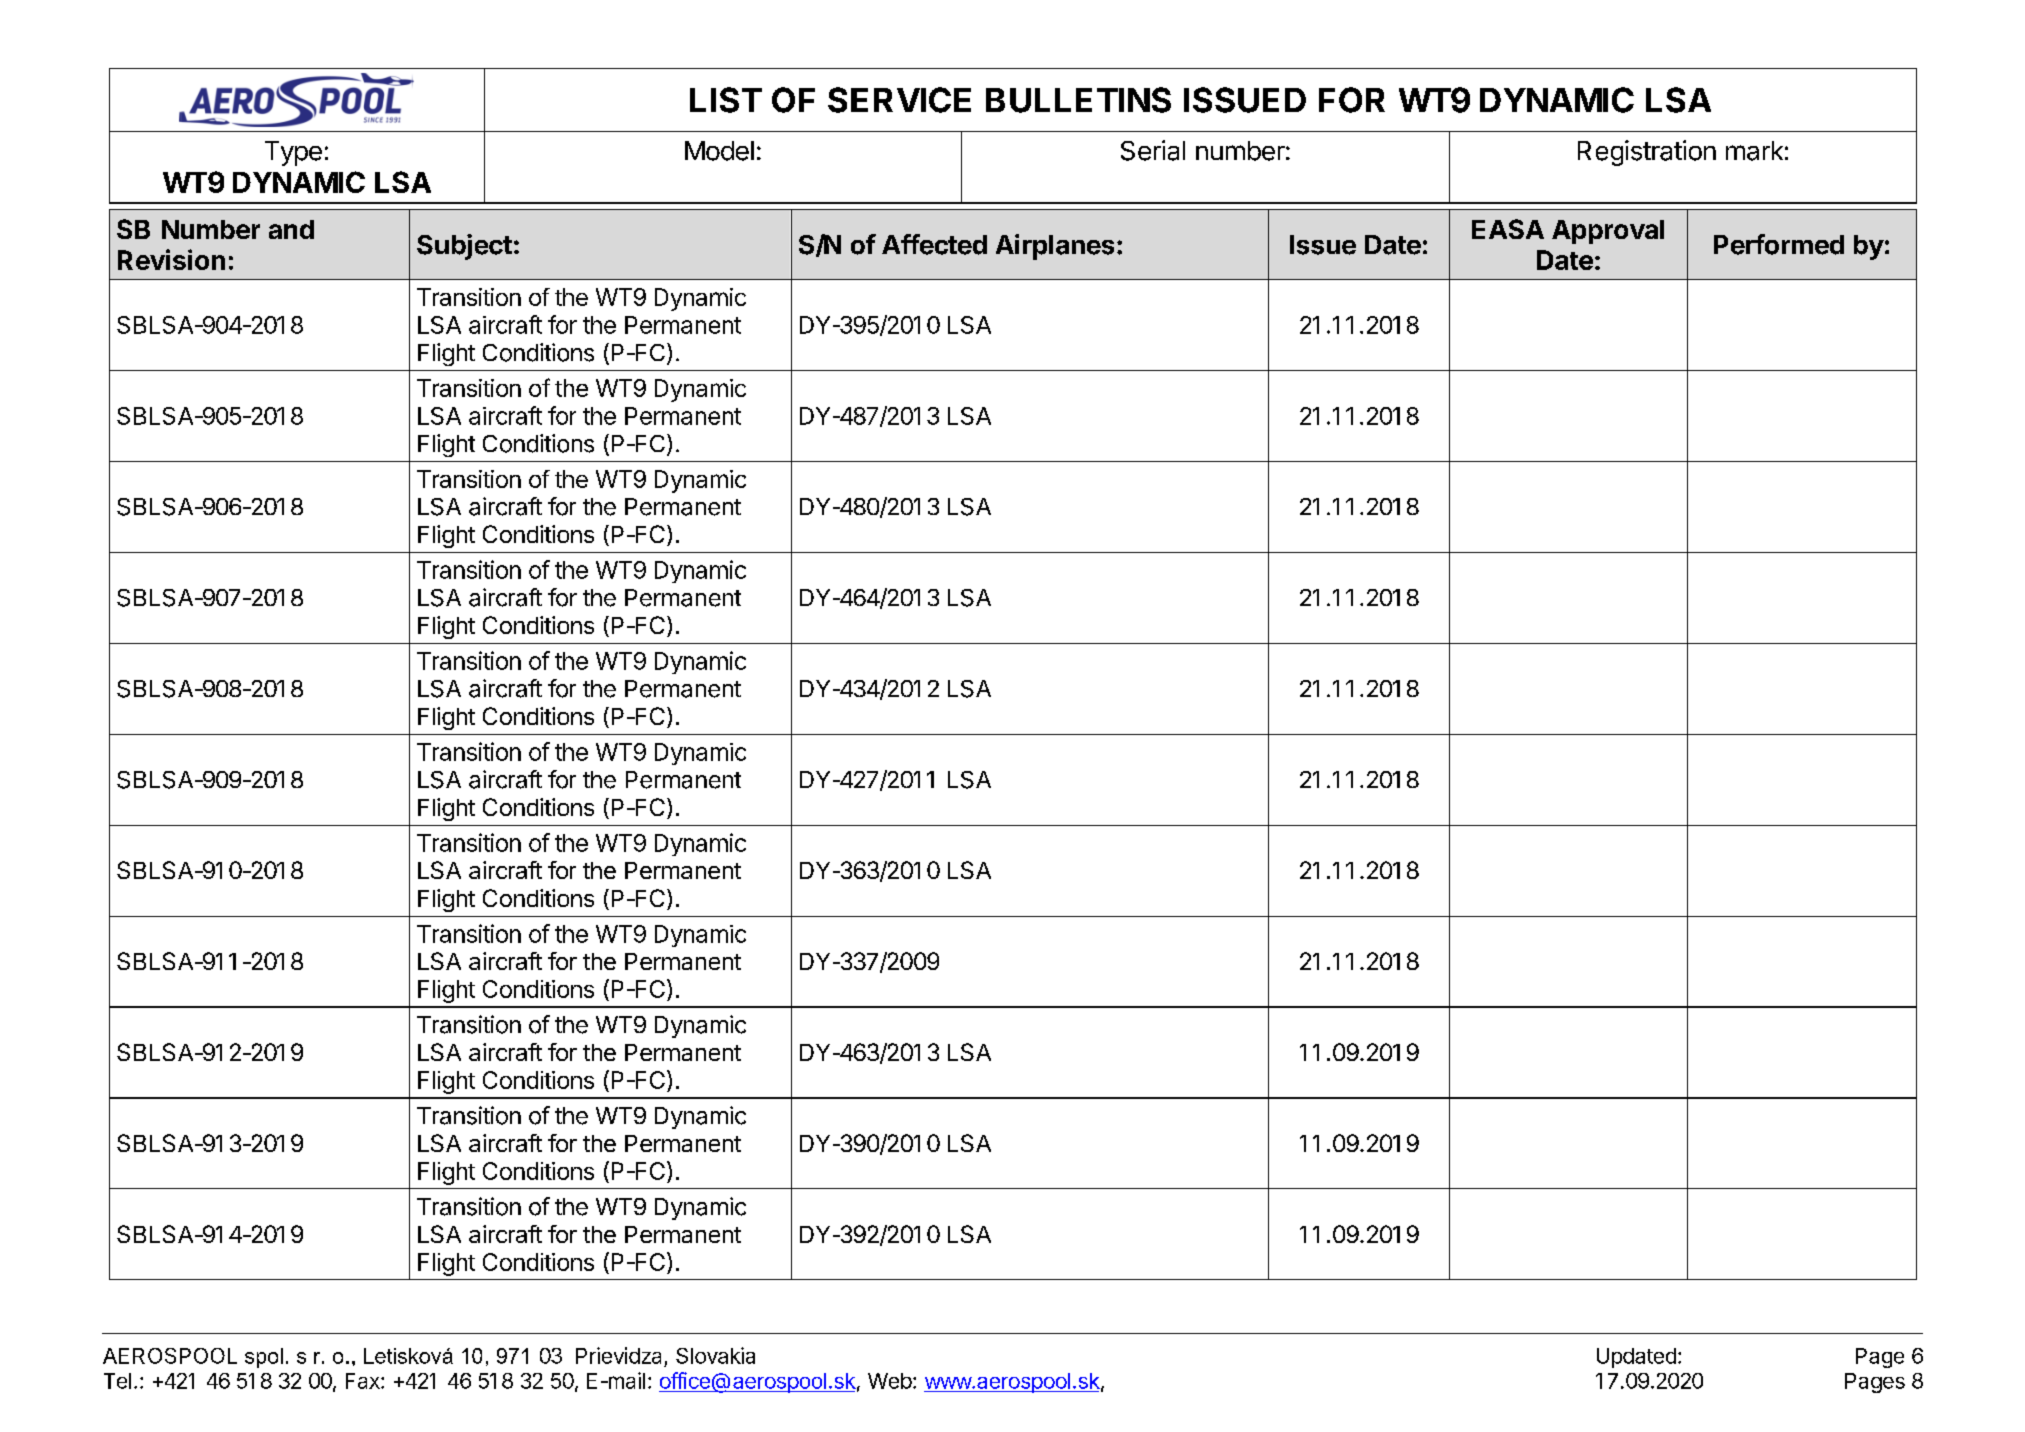 Image resolution: width=2025 pixels, height=1432 pixels. I want to click on Revision, so click(171, 259).
